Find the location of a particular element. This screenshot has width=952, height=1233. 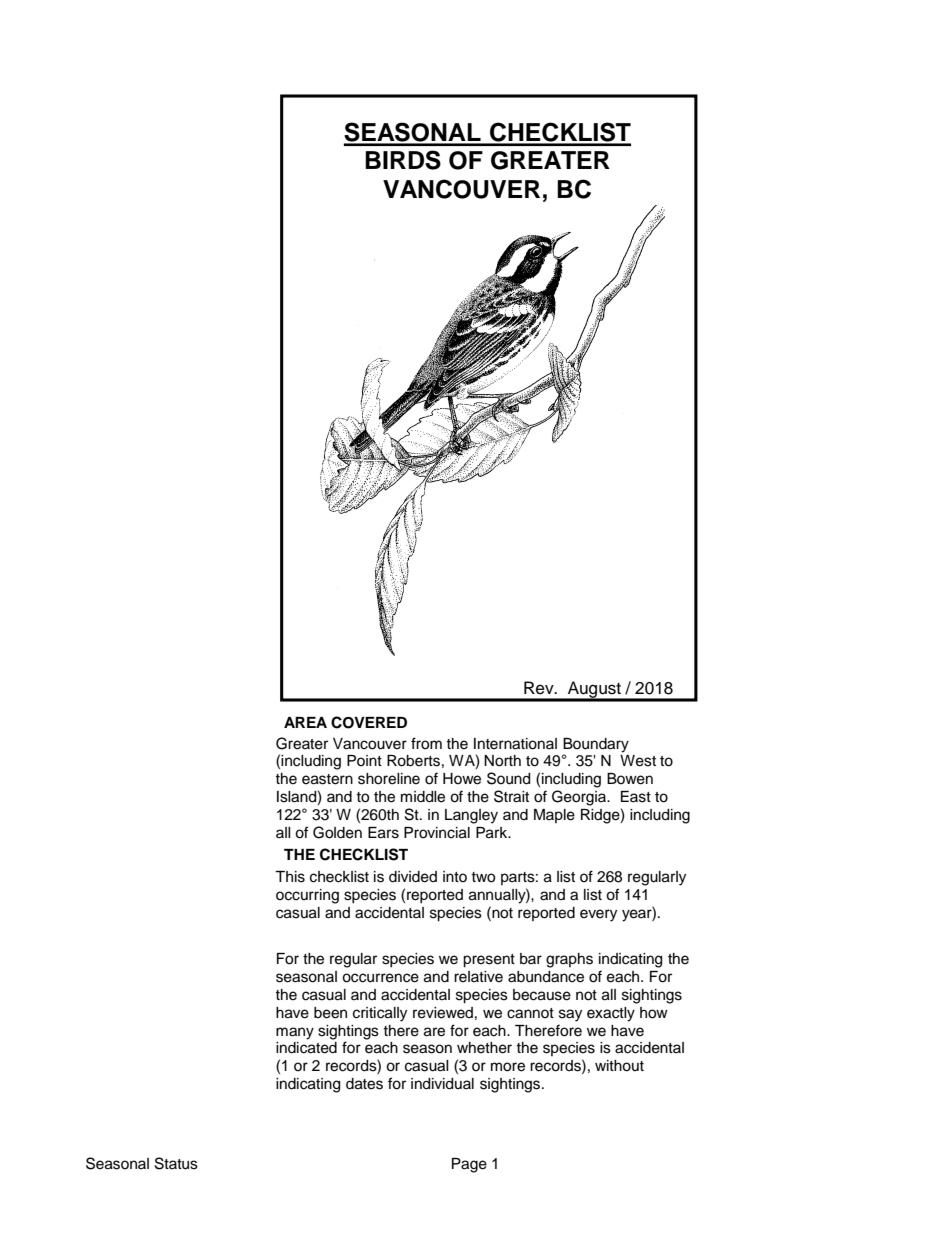

Boundary is located at coordinates (596, 745).
